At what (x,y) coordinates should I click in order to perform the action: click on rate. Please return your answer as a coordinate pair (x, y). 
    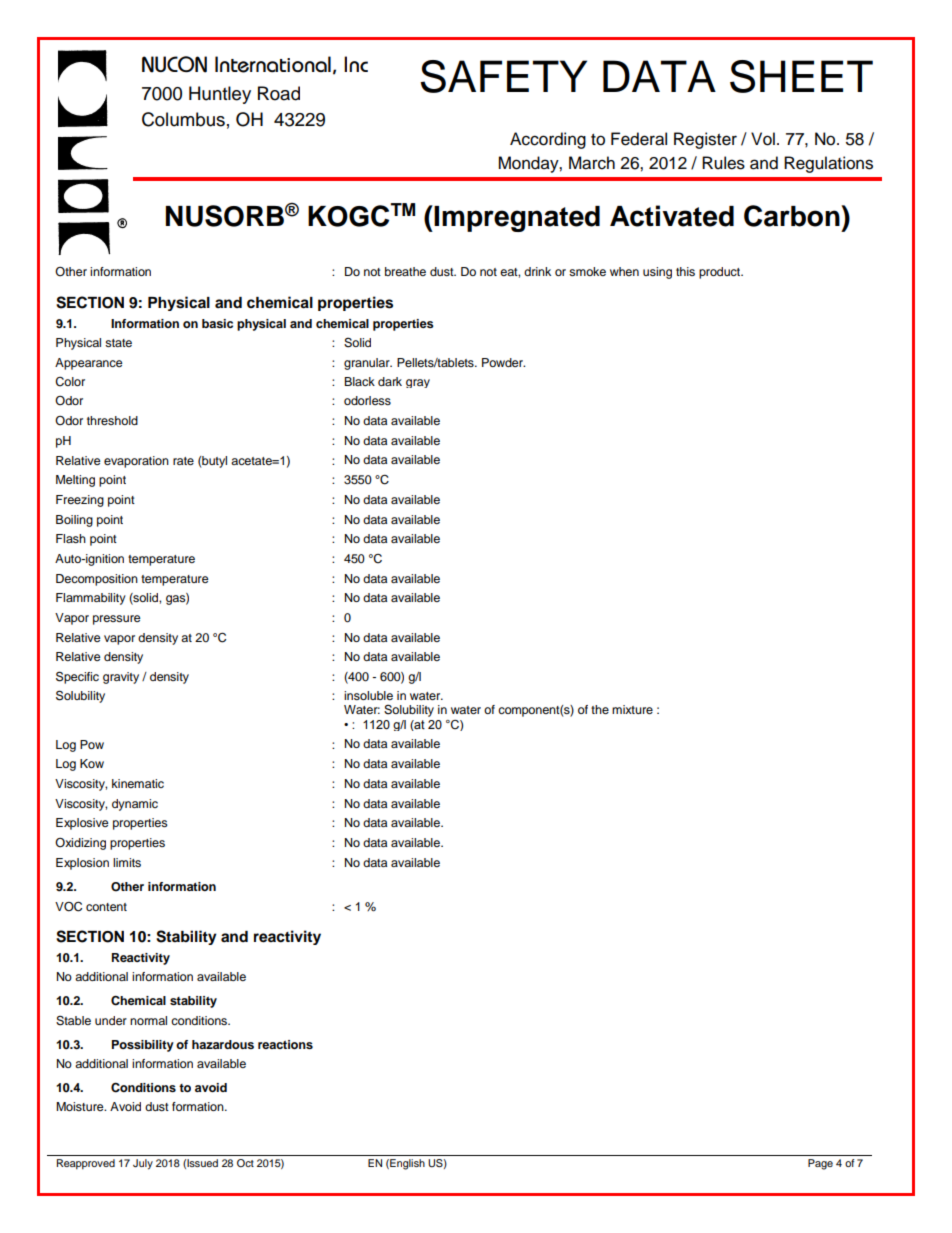
    Looking at the image, I should click on (183, 461).
